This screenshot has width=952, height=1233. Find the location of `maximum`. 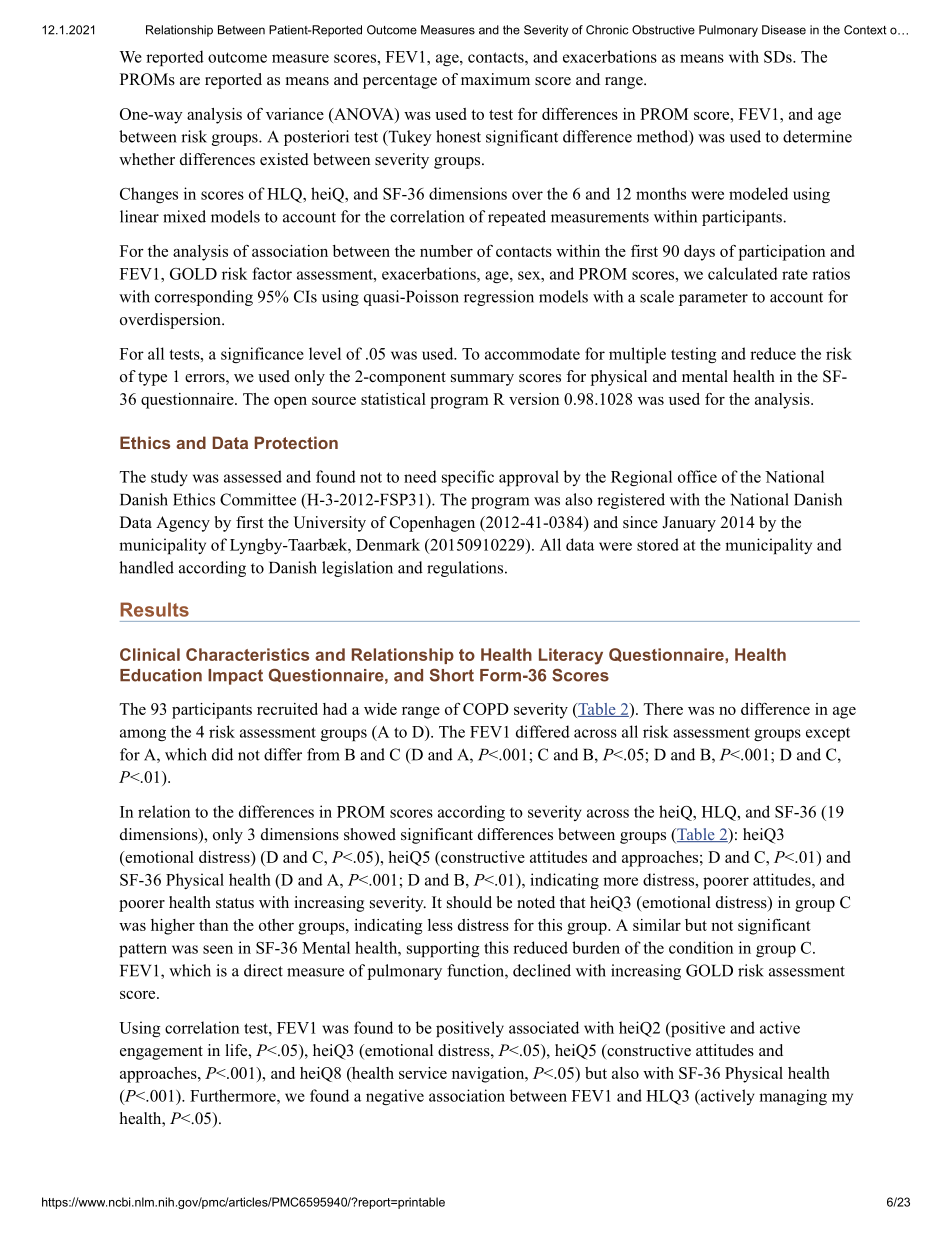

maximum is located at coordinates (495, 79).
